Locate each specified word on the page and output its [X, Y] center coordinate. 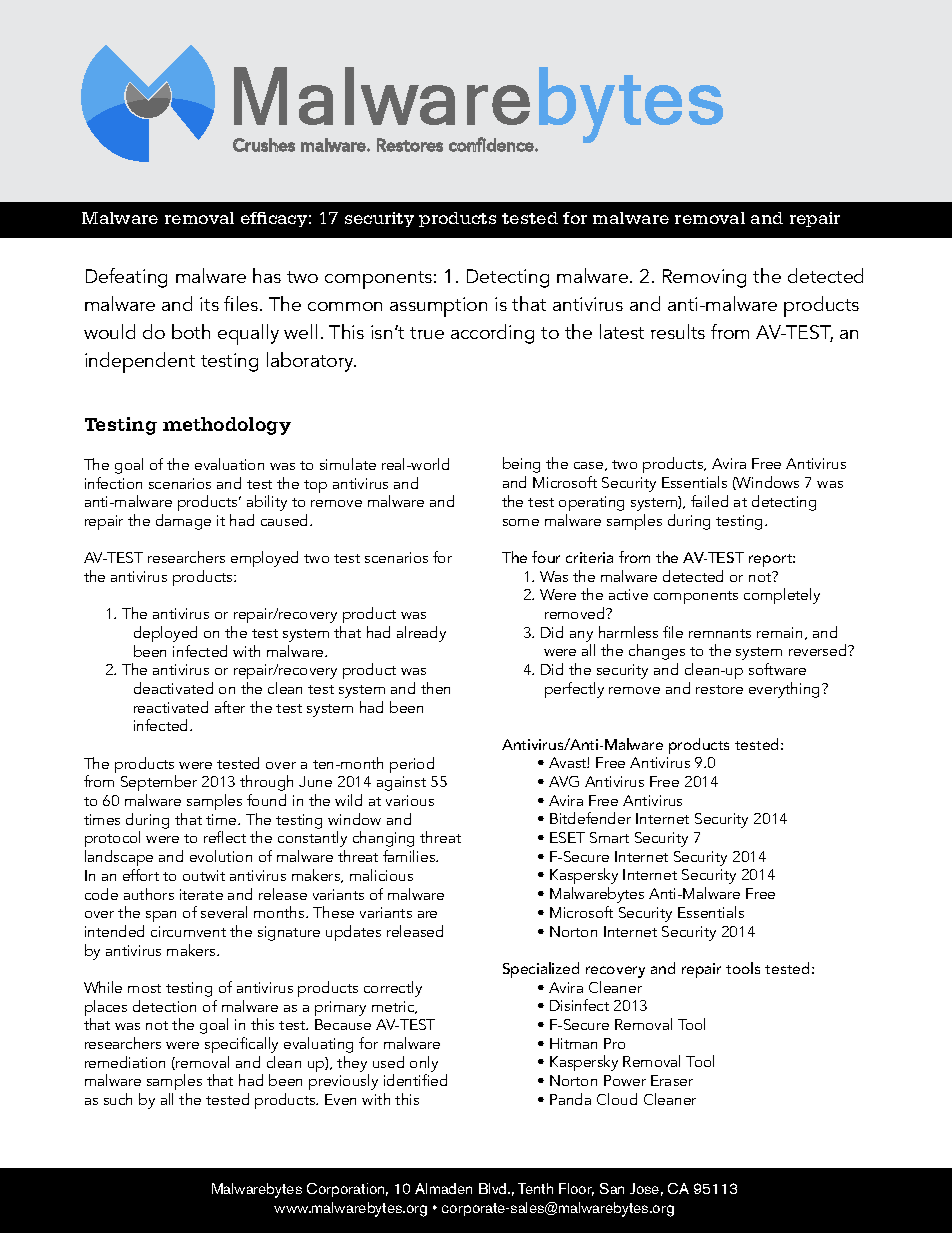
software [777, 669]
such [118, 1099]
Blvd [494, 1188]
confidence [492, 144]
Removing [704, 278]
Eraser [672, 1080]
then [435, 688]
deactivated [173, 688]
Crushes [264, 145]
